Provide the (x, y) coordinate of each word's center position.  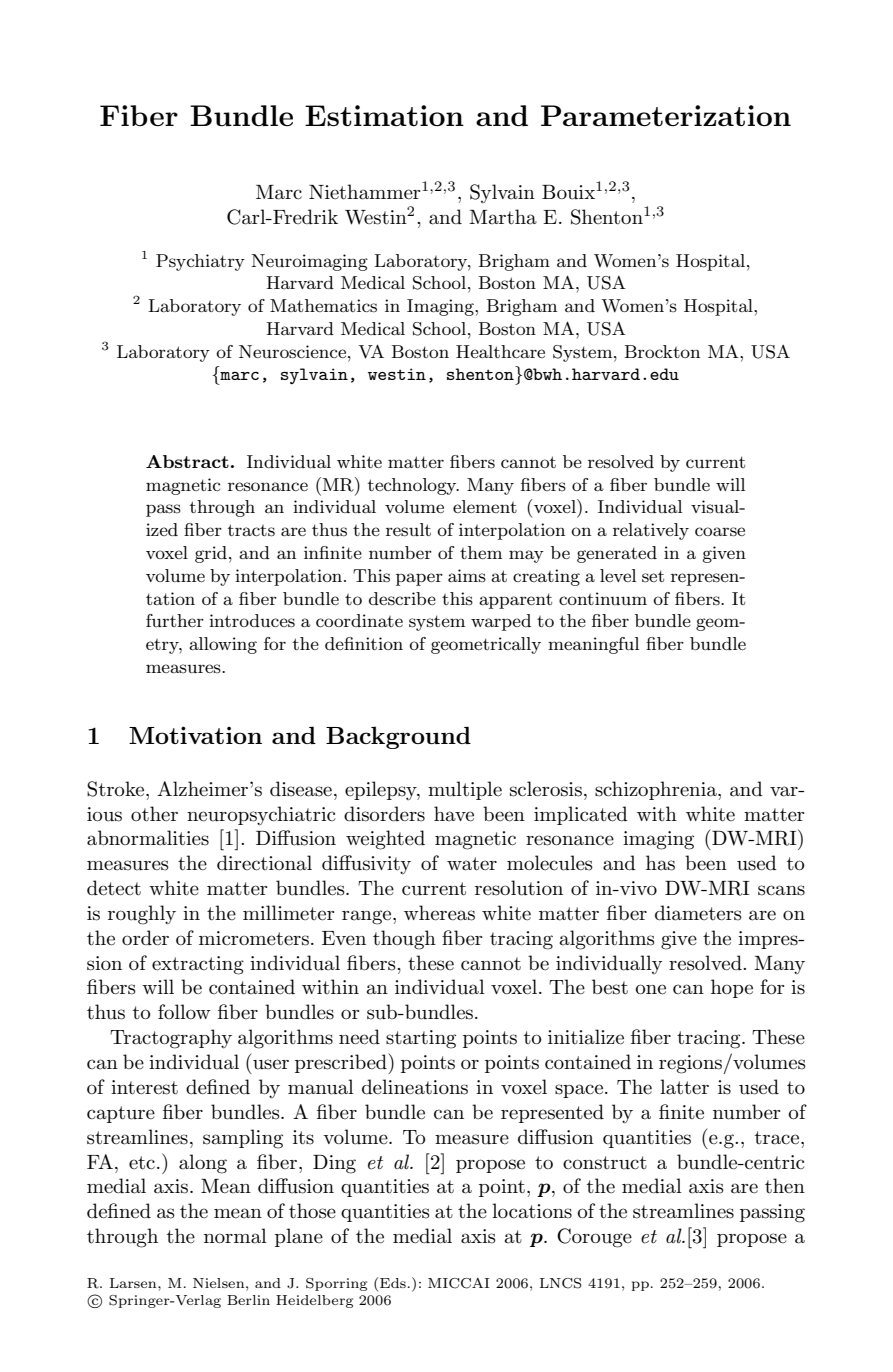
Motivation (195, 735)
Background (398, 737)
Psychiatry (200, 262)
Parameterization (666, 115)
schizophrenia (657, 790)
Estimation (384, 116)
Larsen (134, 1283)
